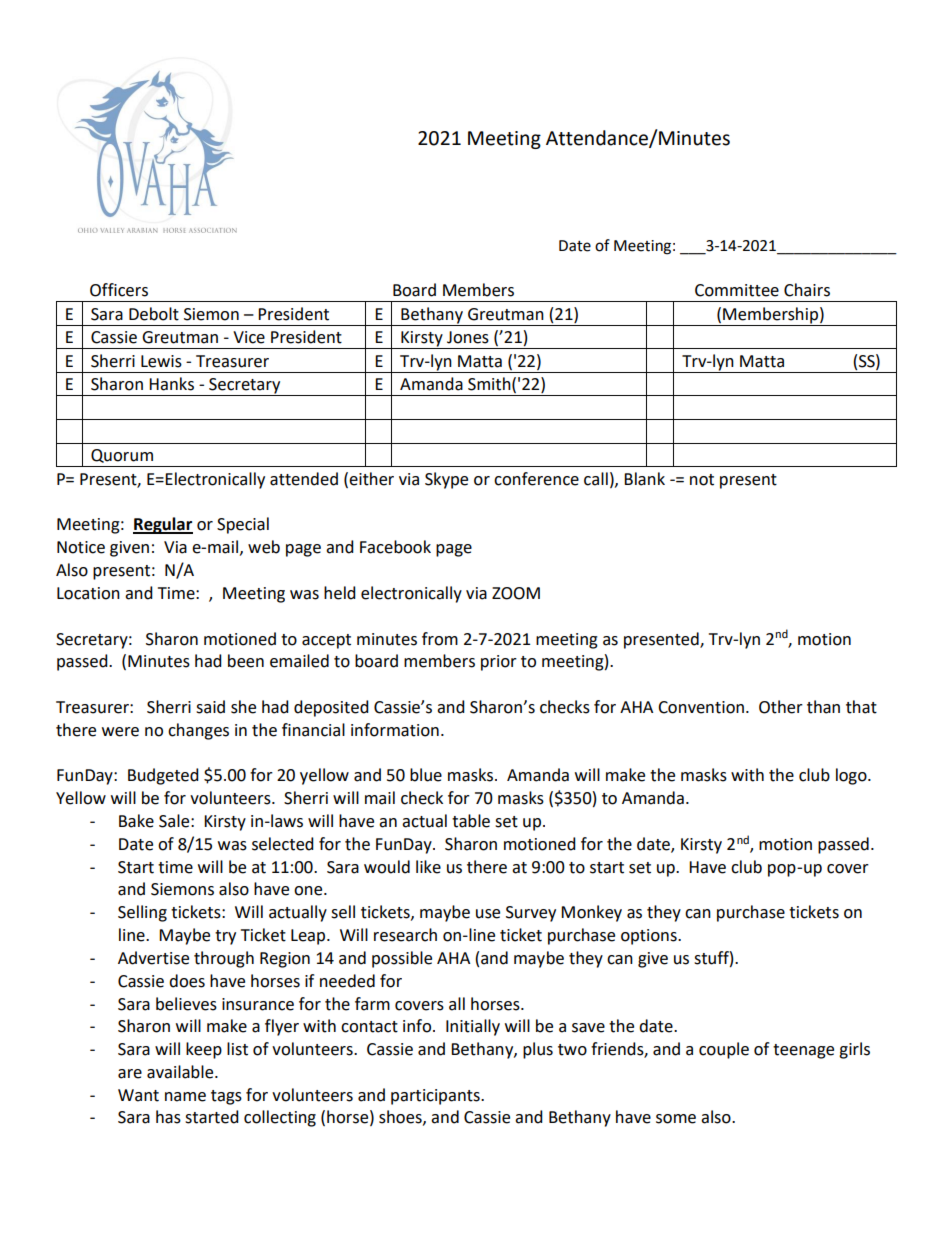 The height and width of the document is (1233, 952). I want to click on Jones, so click(468, 337).
